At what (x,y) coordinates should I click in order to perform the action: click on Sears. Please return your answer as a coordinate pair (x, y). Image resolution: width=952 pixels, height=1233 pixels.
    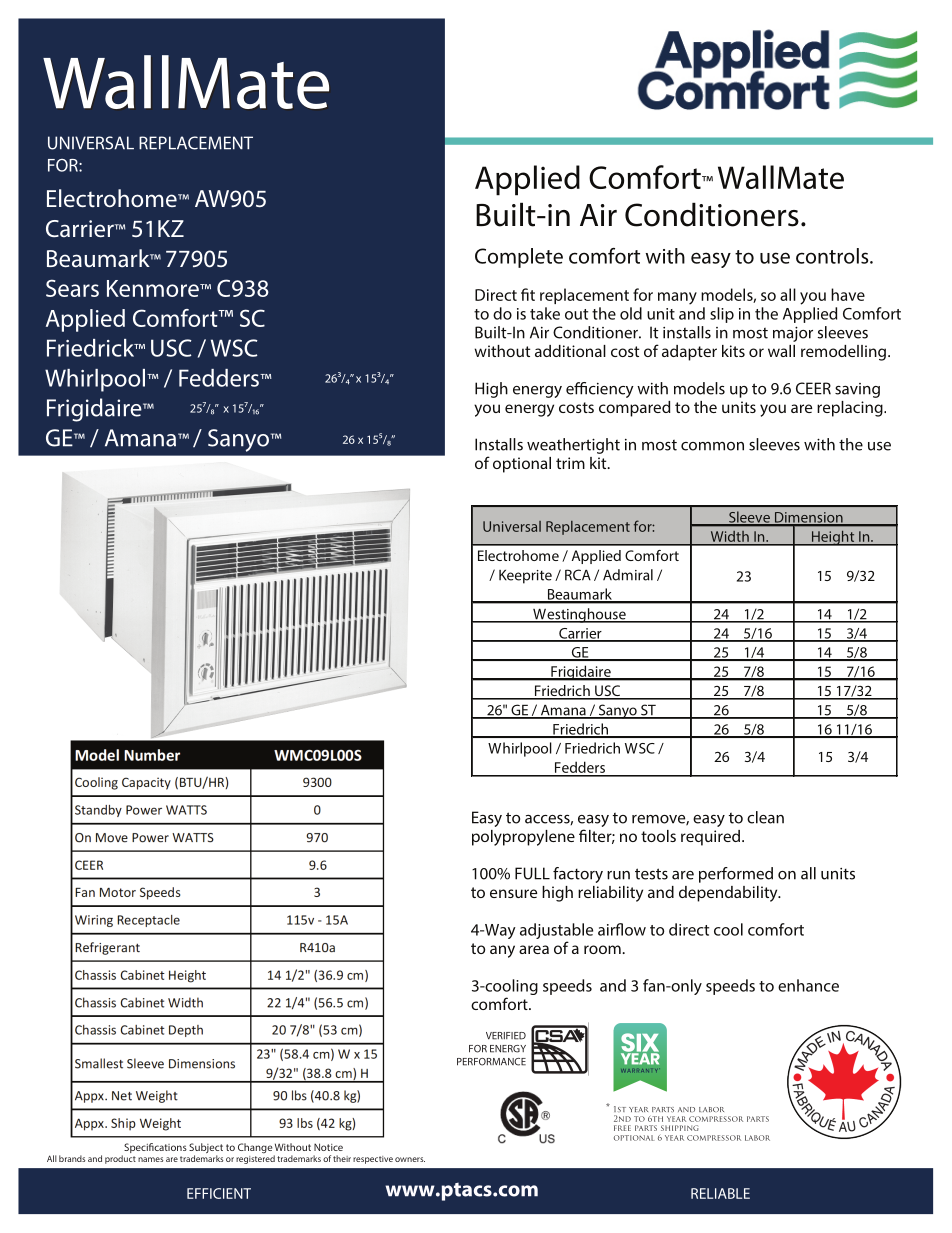
    Looking at the image, I should click on (72, 288).
